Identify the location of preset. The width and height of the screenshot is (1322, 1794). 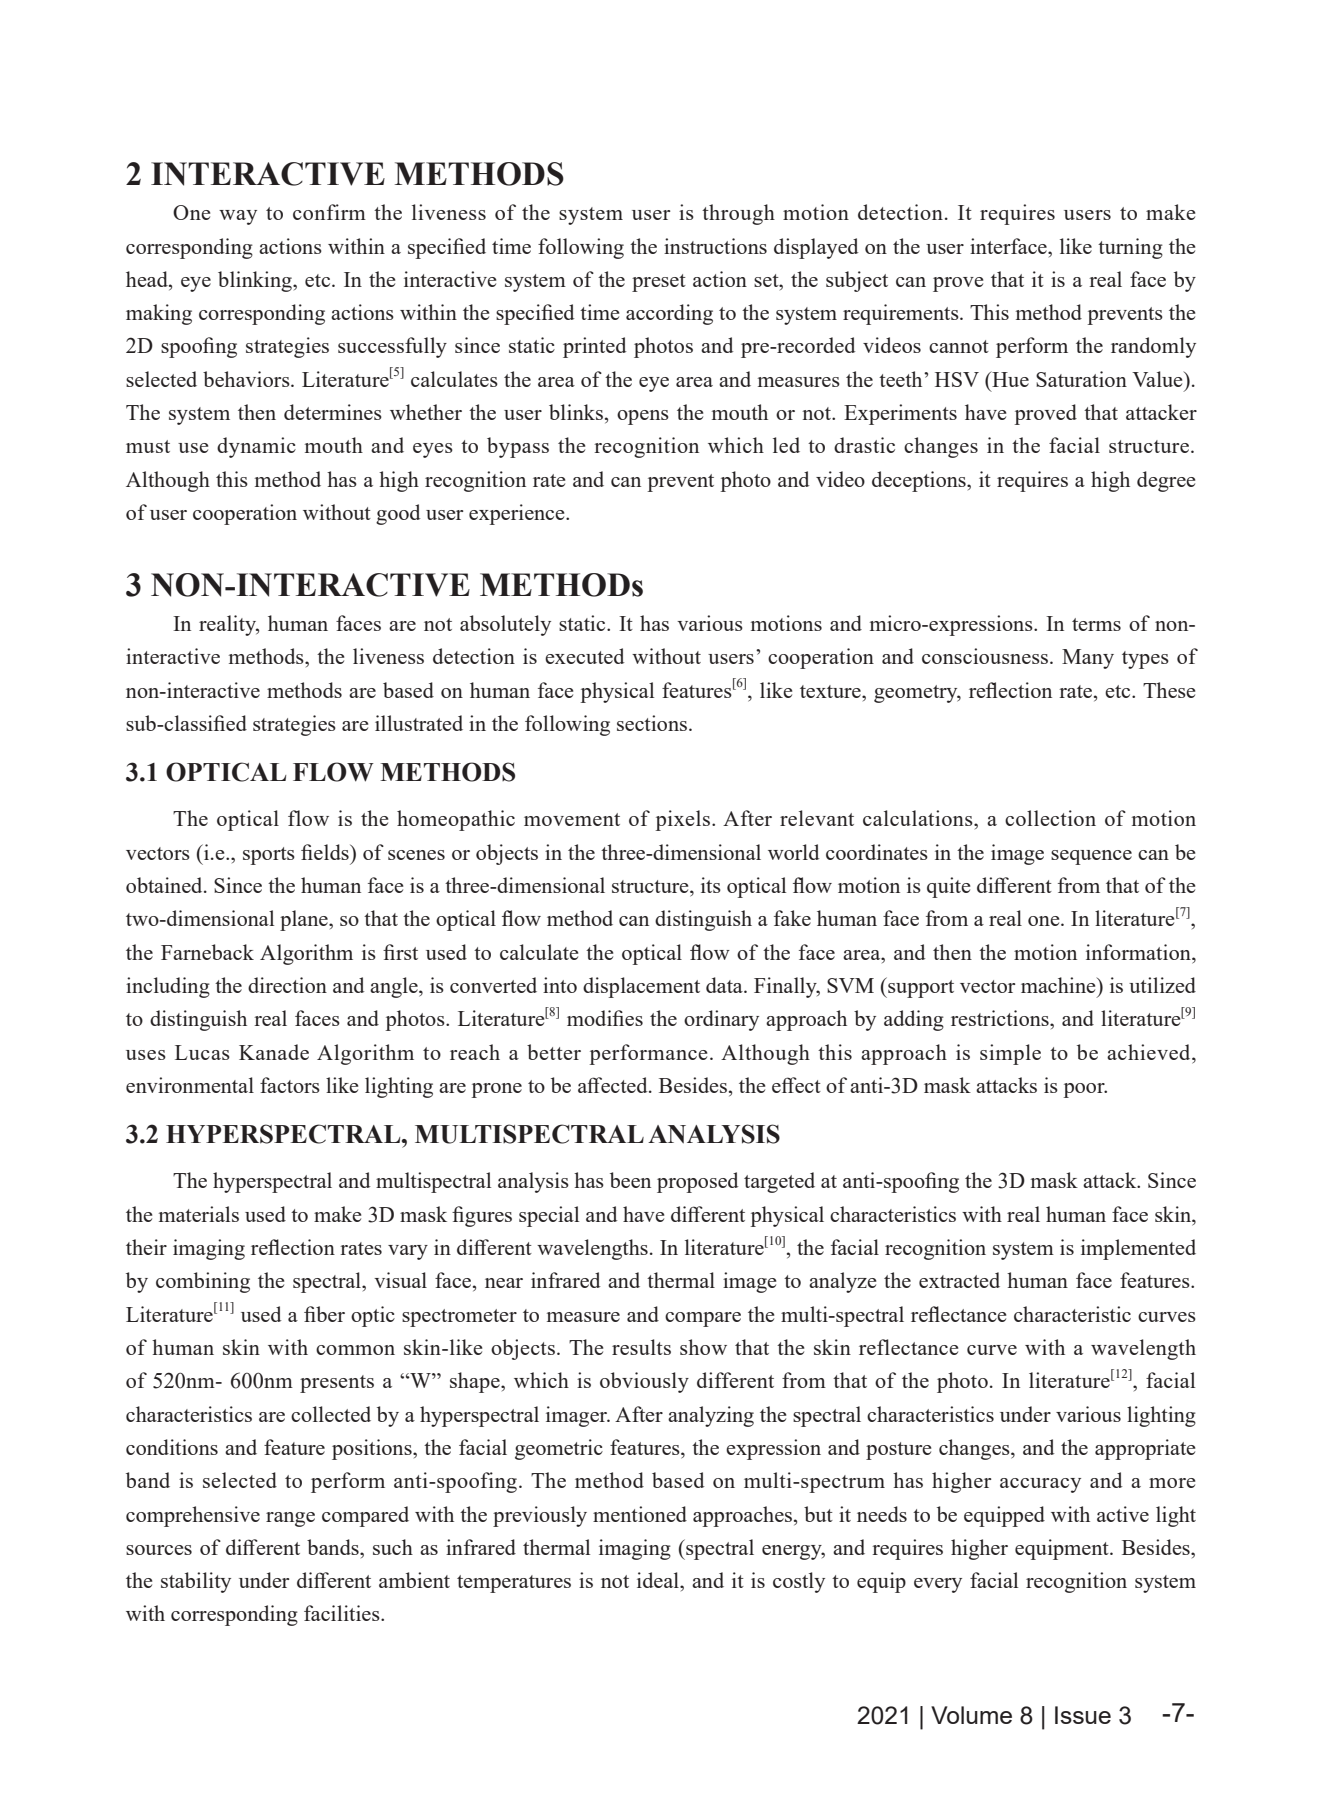
(659, 283).
